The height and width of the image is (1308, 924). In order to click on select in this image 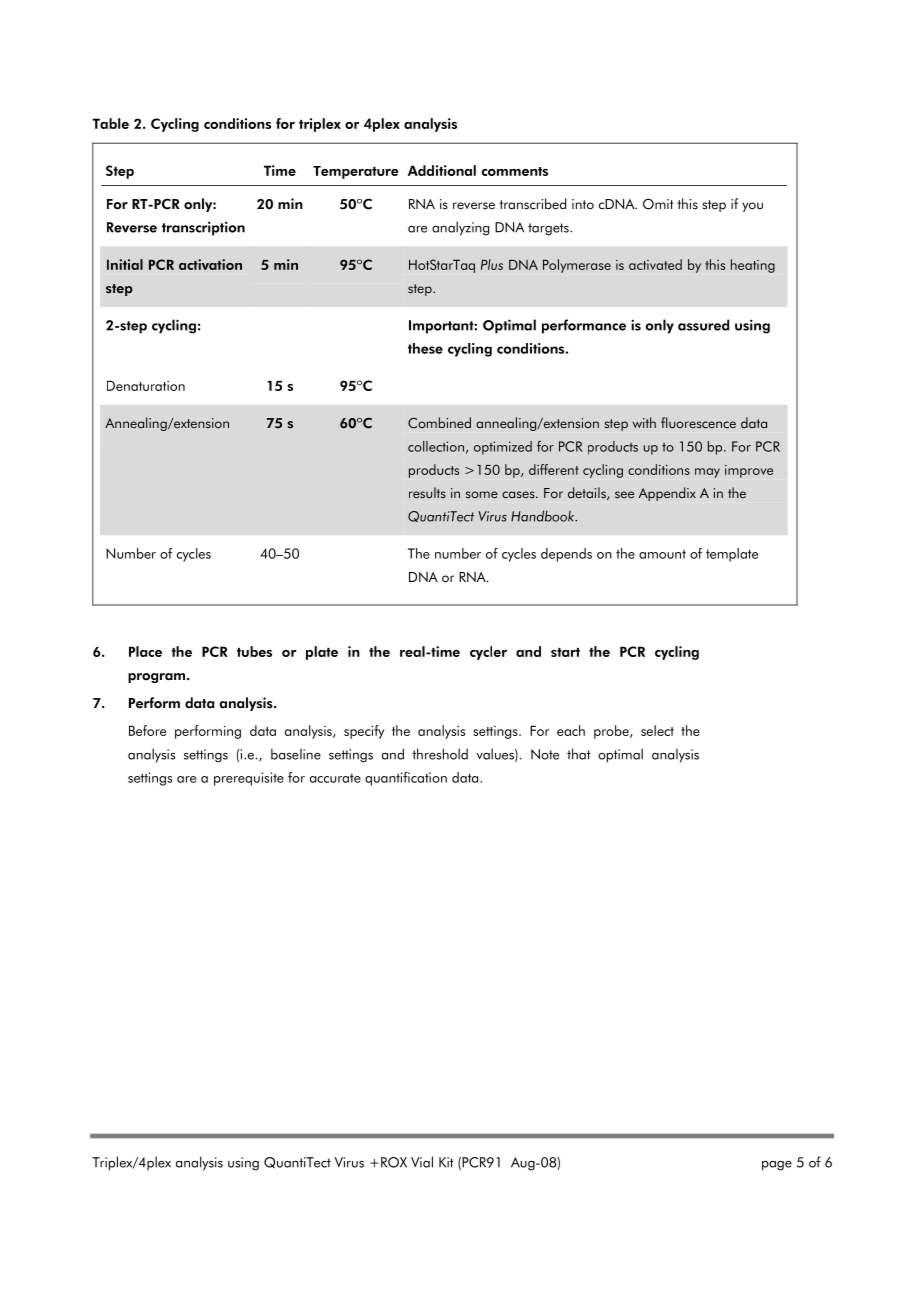, I will do `click(657, 730)`.
